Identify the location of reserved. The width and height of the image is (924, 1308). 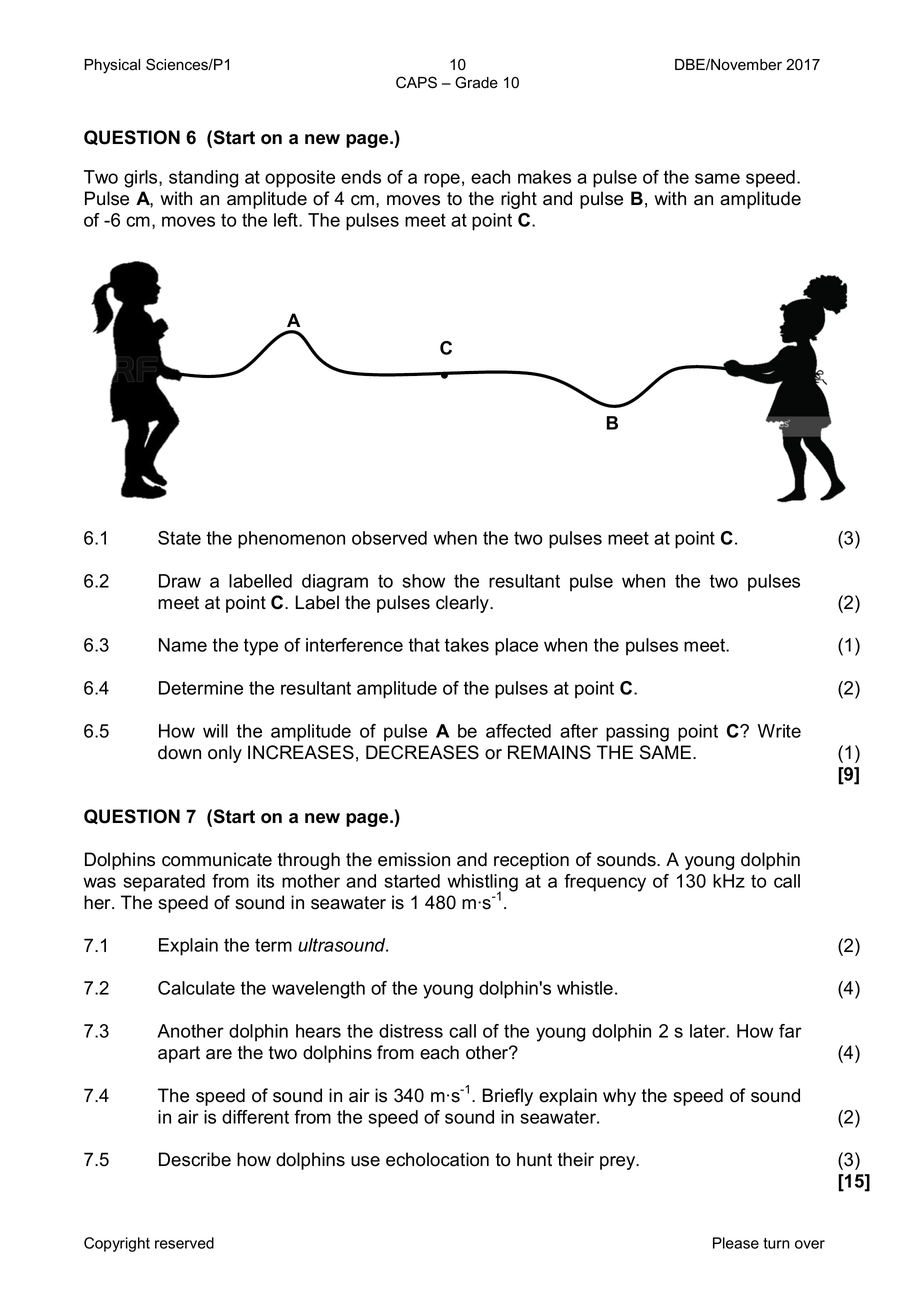
(184, 1243).
